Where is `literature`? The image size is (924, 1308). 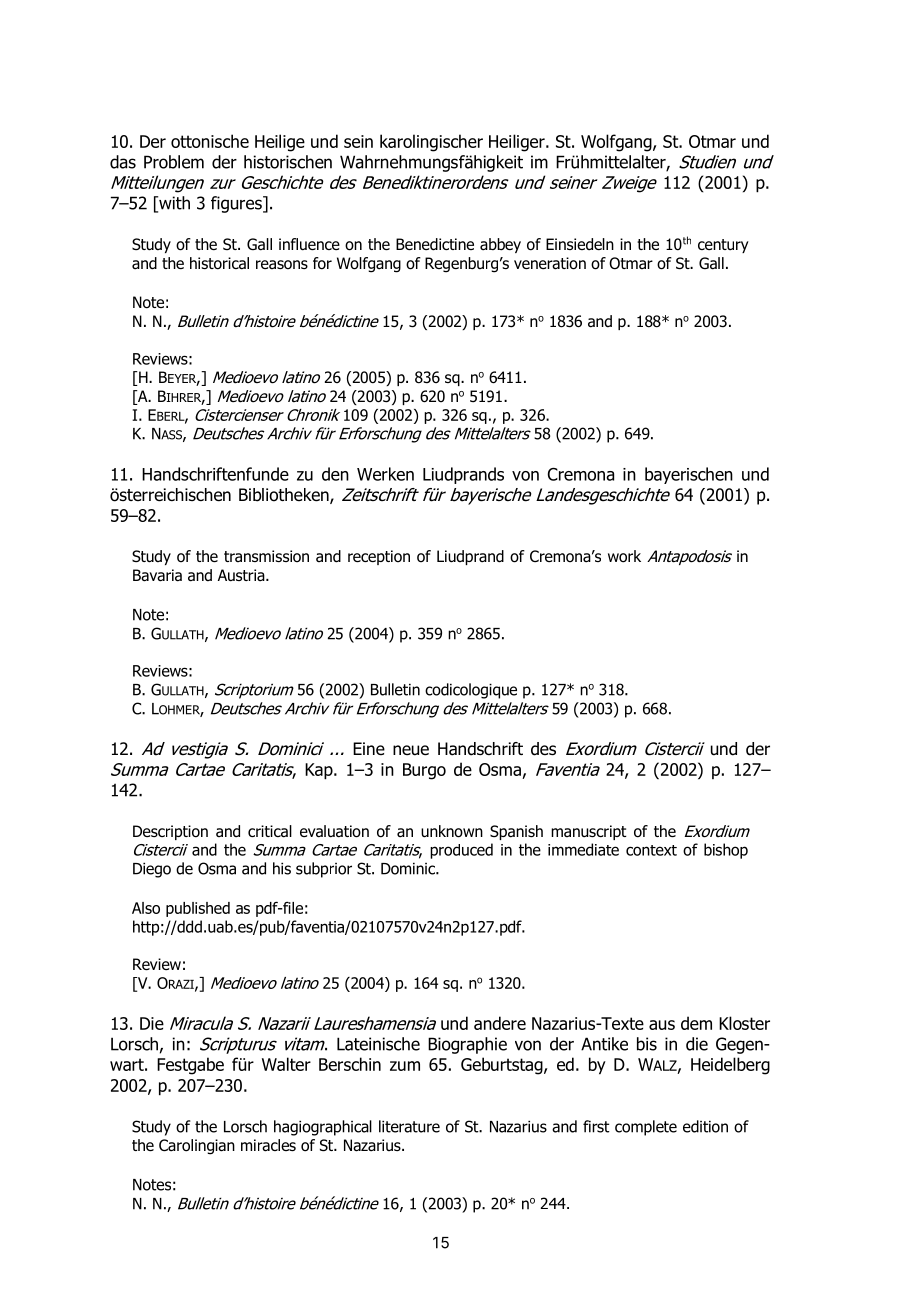
literature is located at coordinates (409, 1126).
